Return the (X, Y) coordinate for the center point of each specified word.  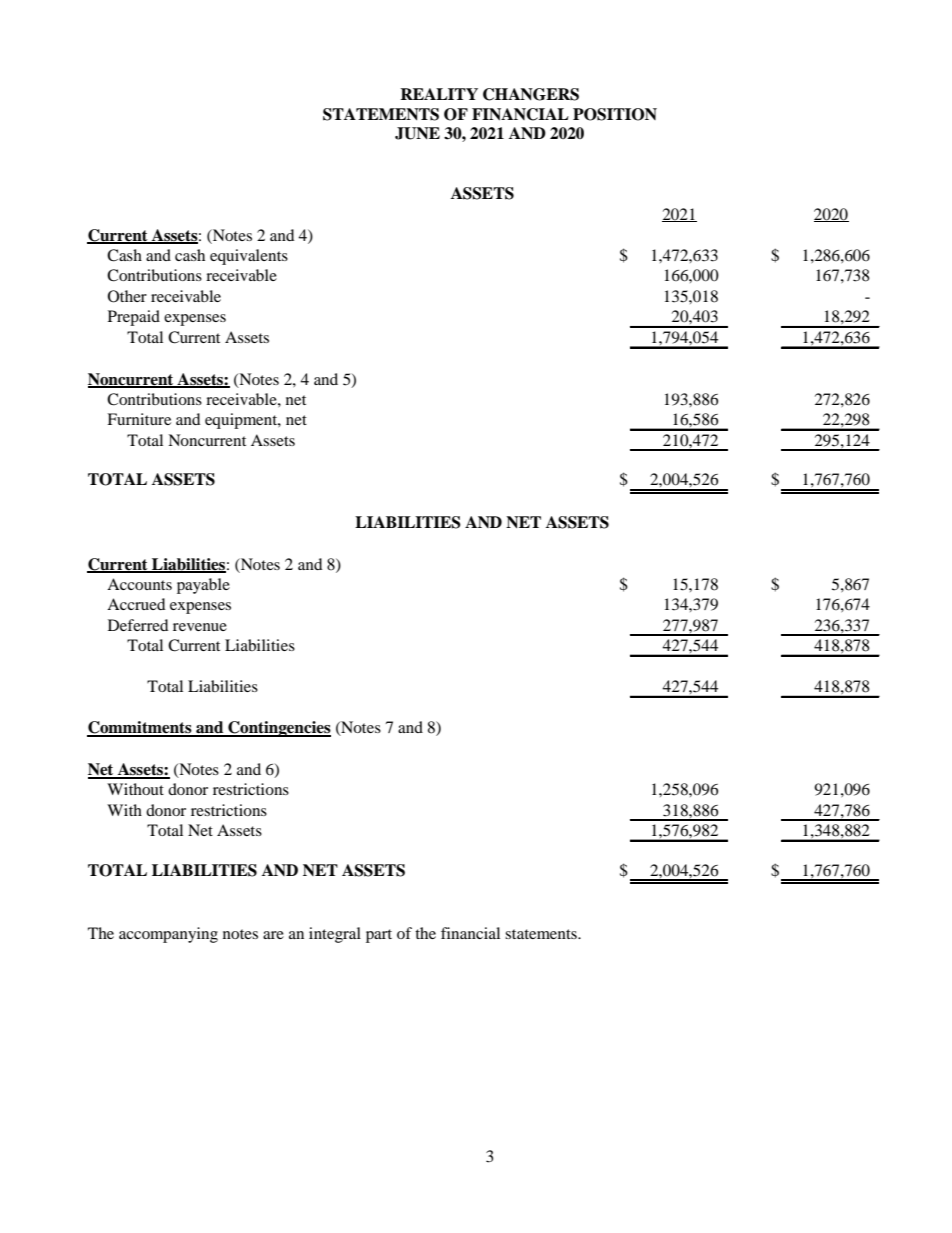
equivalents (249, 257)
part (379, 936)
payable (203, 586)
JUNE (417, 133)
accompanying (168, 935)
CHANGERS (531, 94)
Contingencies (278, 729)
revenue (200, 627)
